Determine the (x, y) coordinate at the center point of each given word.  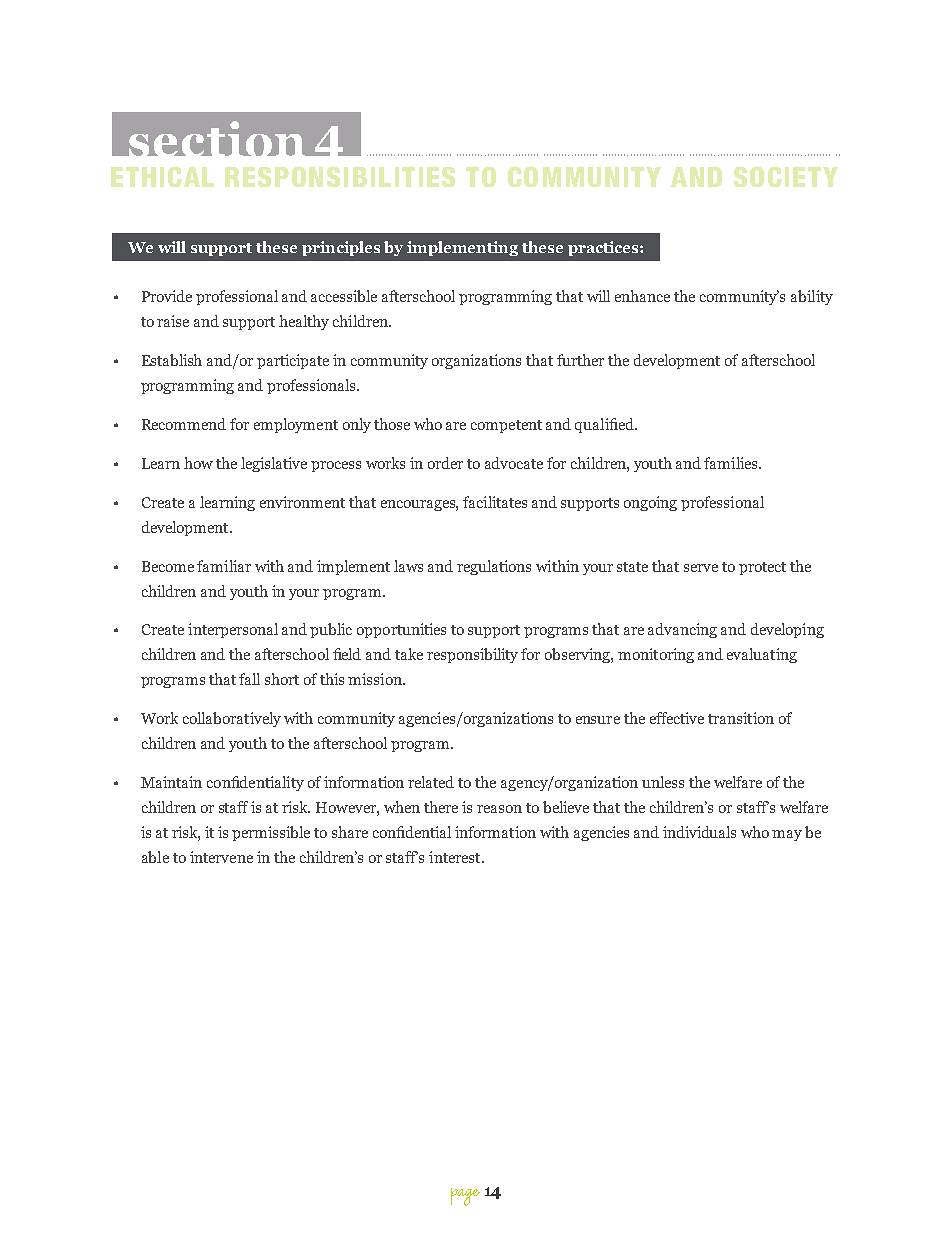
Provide (167, 296)
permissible (271, 833)
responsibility (472, 655)
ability (812, 297)
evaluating (762, 655)
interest (456, 857)
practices (604, 248)
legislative (274, 464)
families (732, 463)
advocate (514, 463)
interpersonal (233, 630)
